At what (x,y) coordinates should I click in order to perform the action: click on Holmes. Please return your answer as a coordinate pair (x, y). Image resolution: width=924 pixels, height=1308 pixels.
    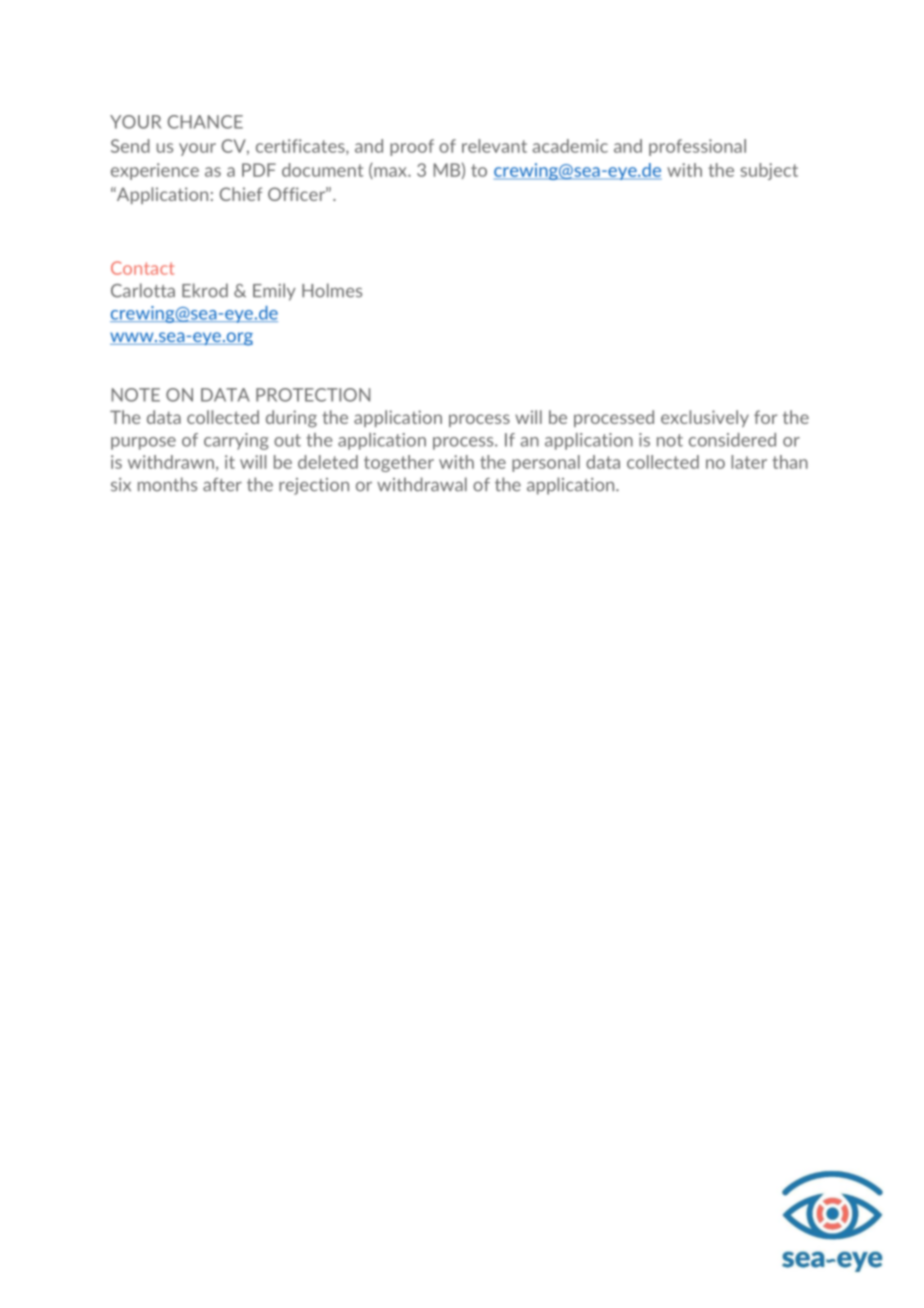
    Looking at the image, I should click on (332, 290).
